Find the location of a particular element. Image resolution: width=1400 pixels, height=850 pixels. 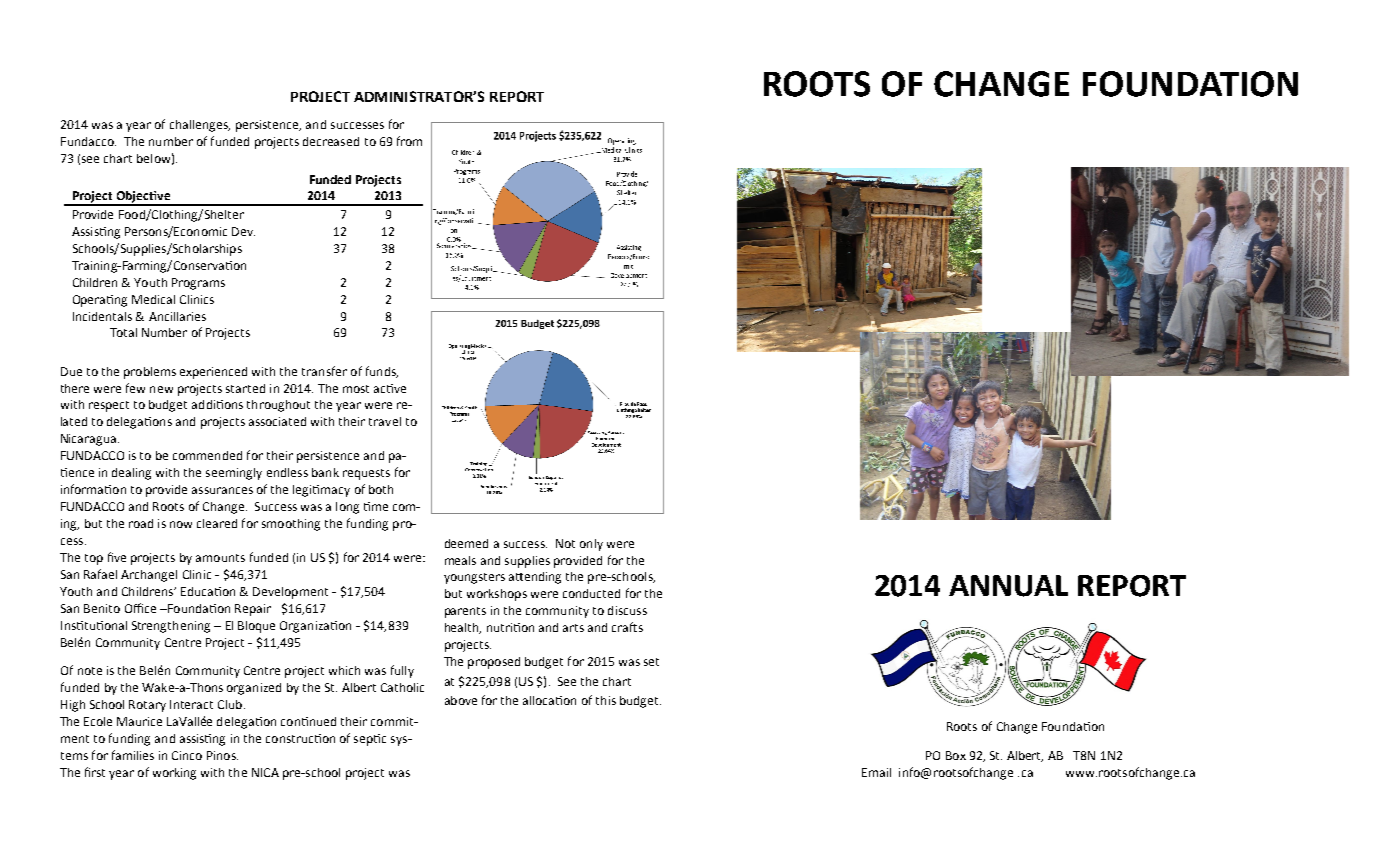

funds is located at coordinates (382, 372).
